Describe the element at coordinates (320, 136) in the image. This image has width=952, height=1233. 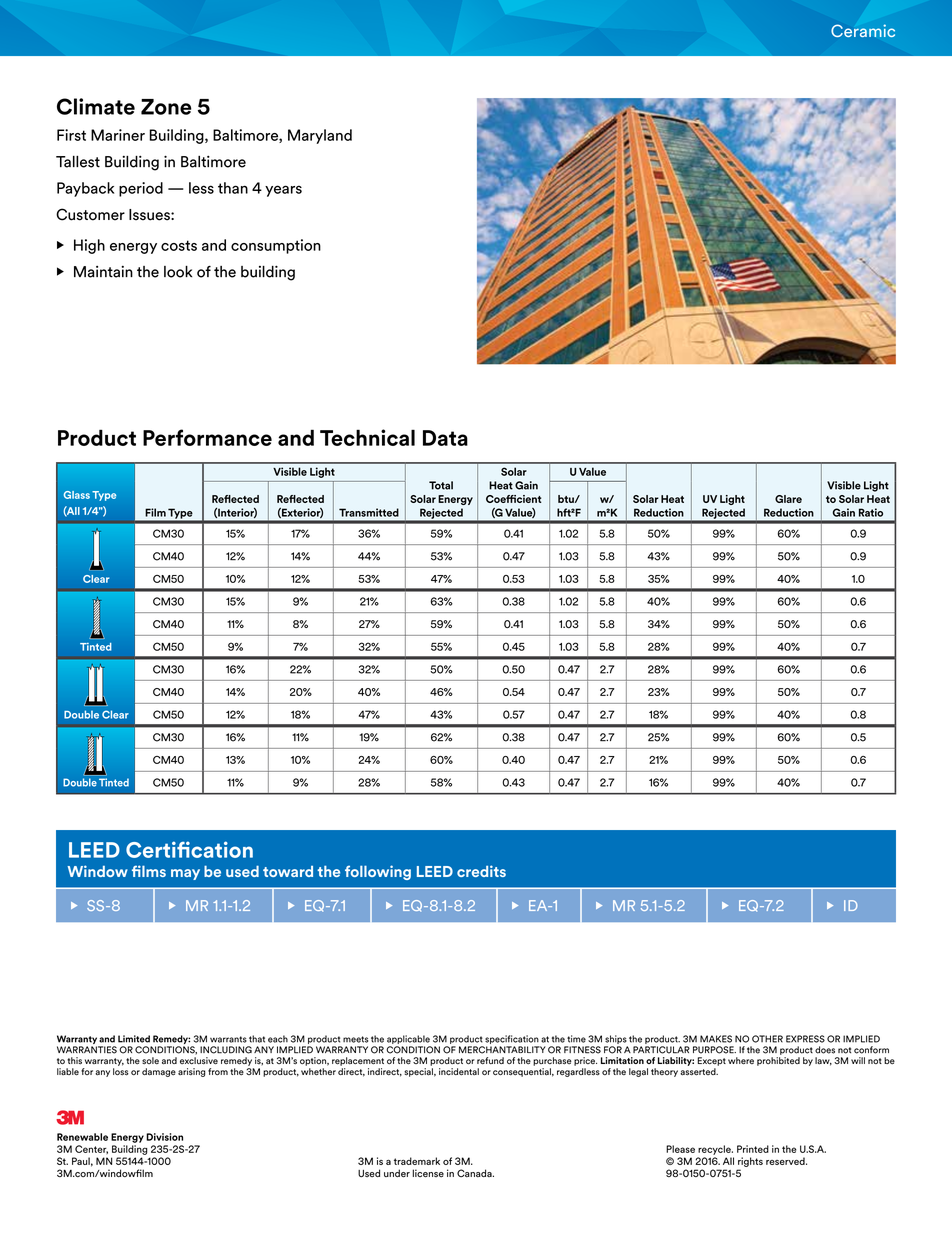
I see `Maryland` at that location.
